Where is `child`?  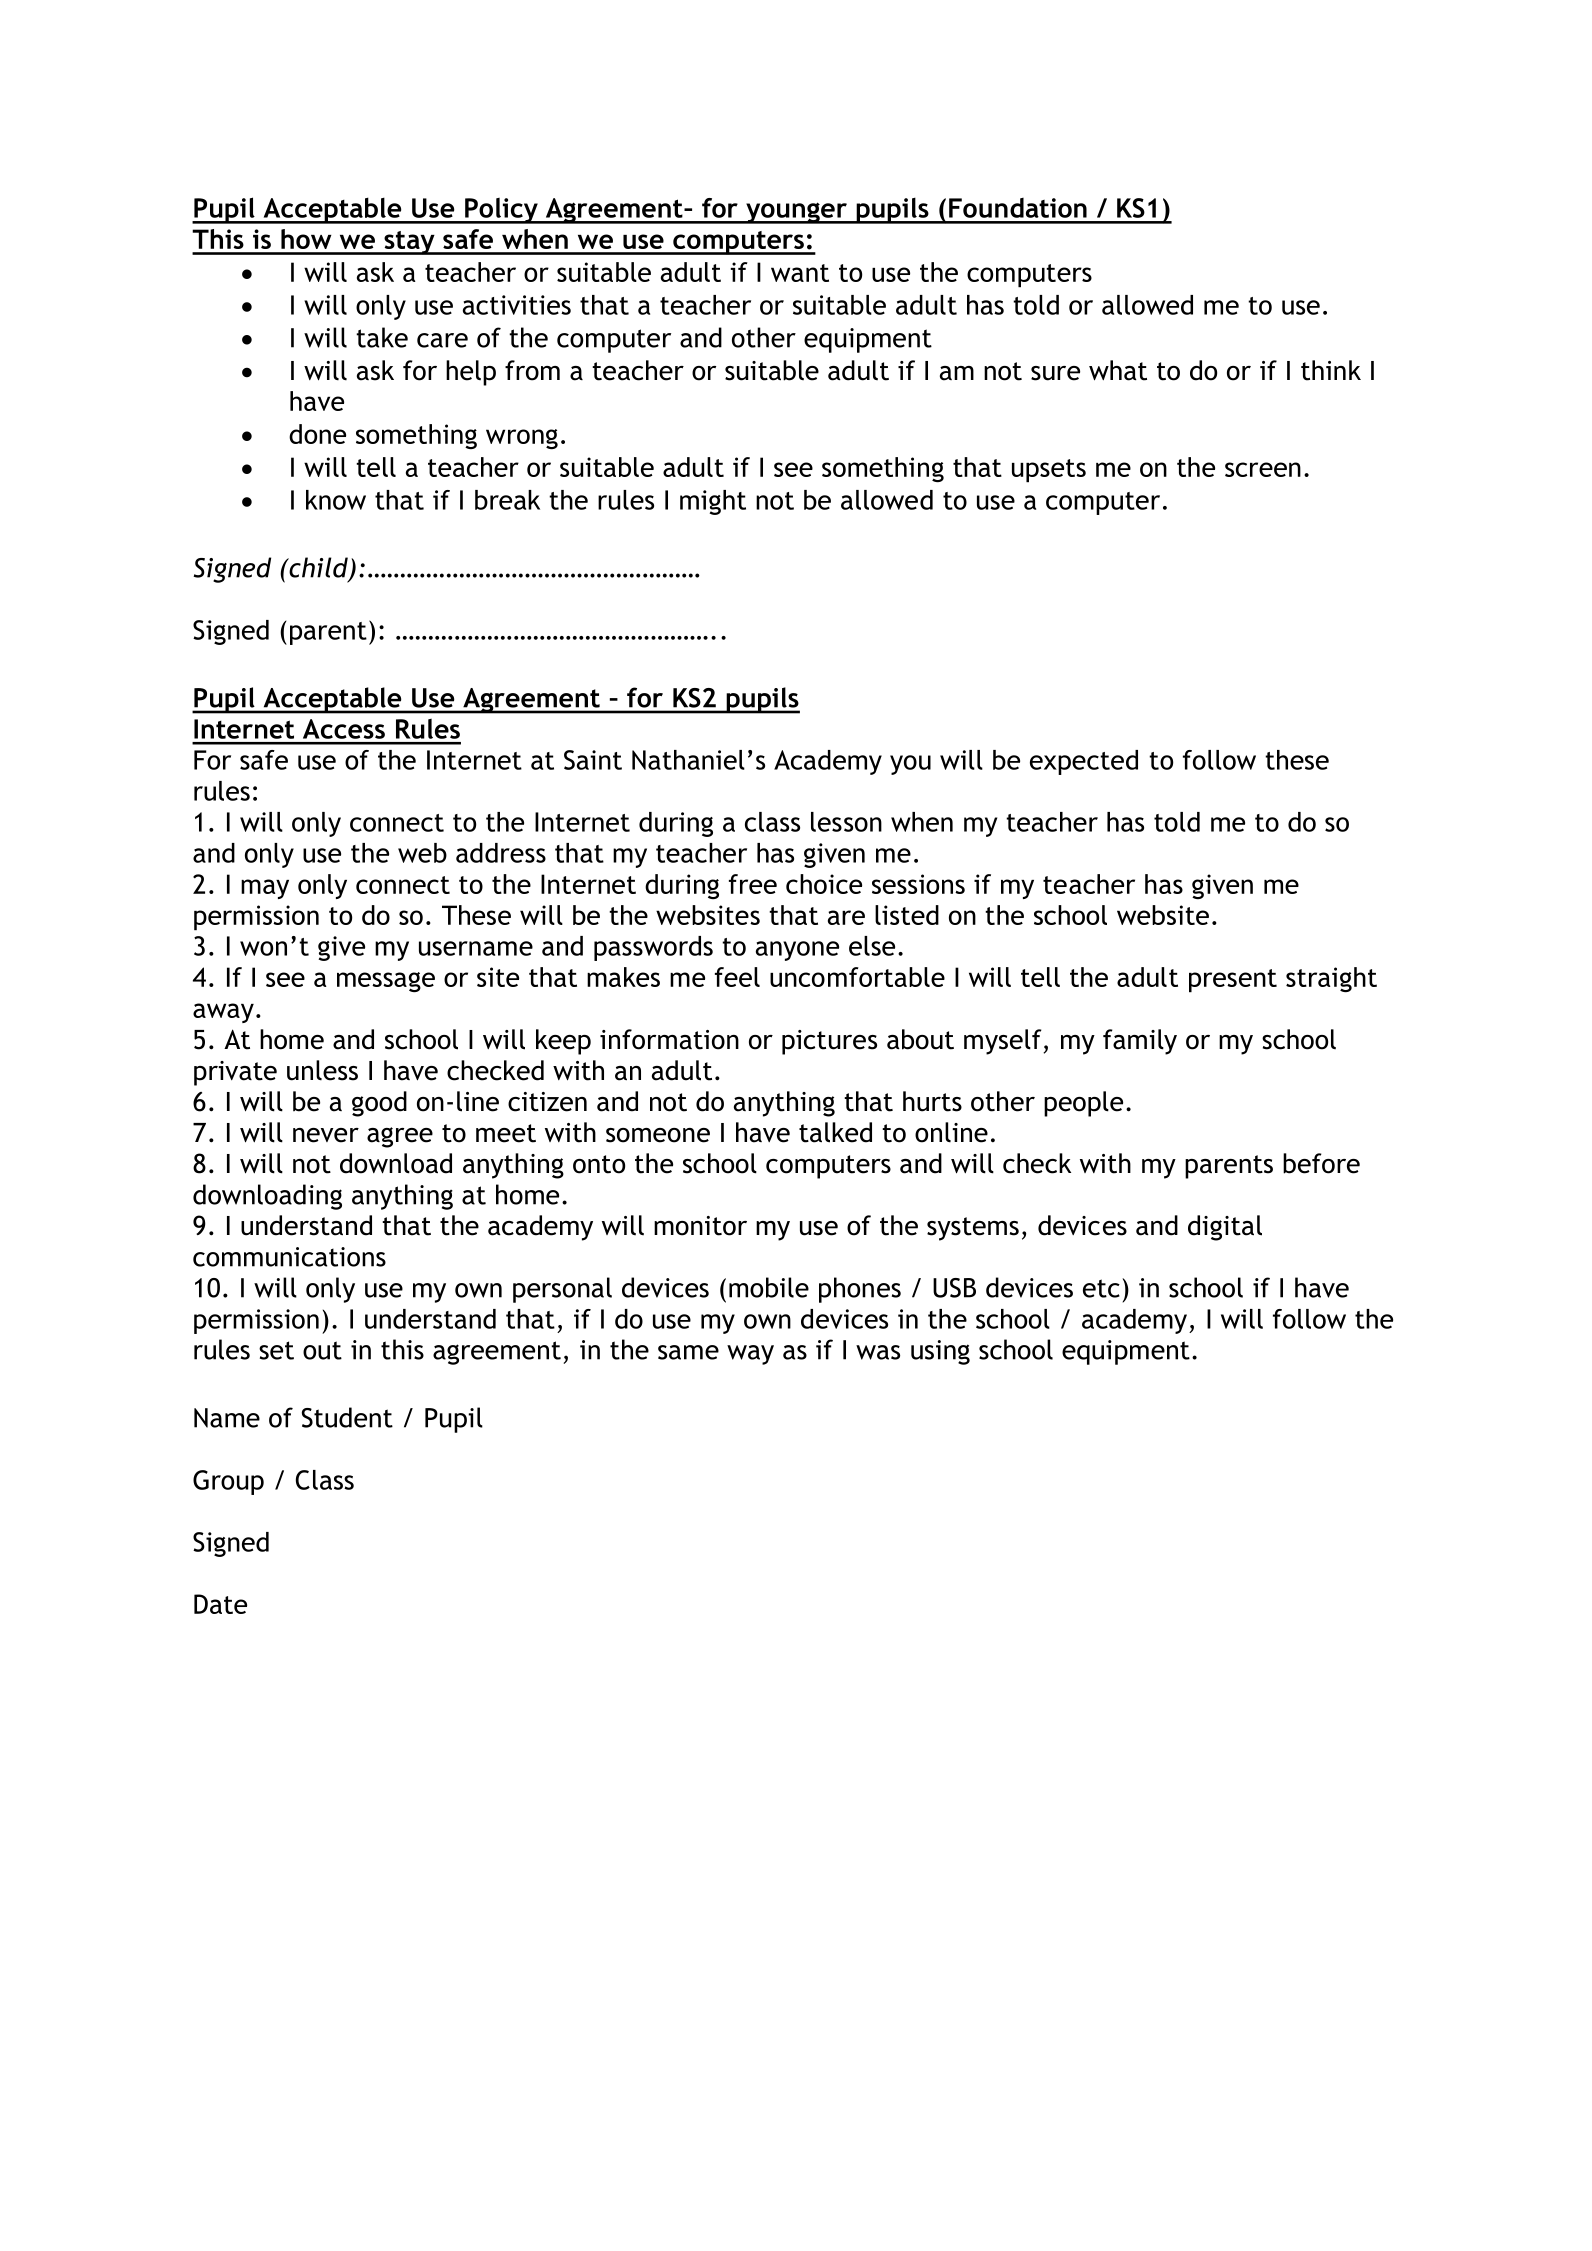 child is located at coordinates (318, 568).
